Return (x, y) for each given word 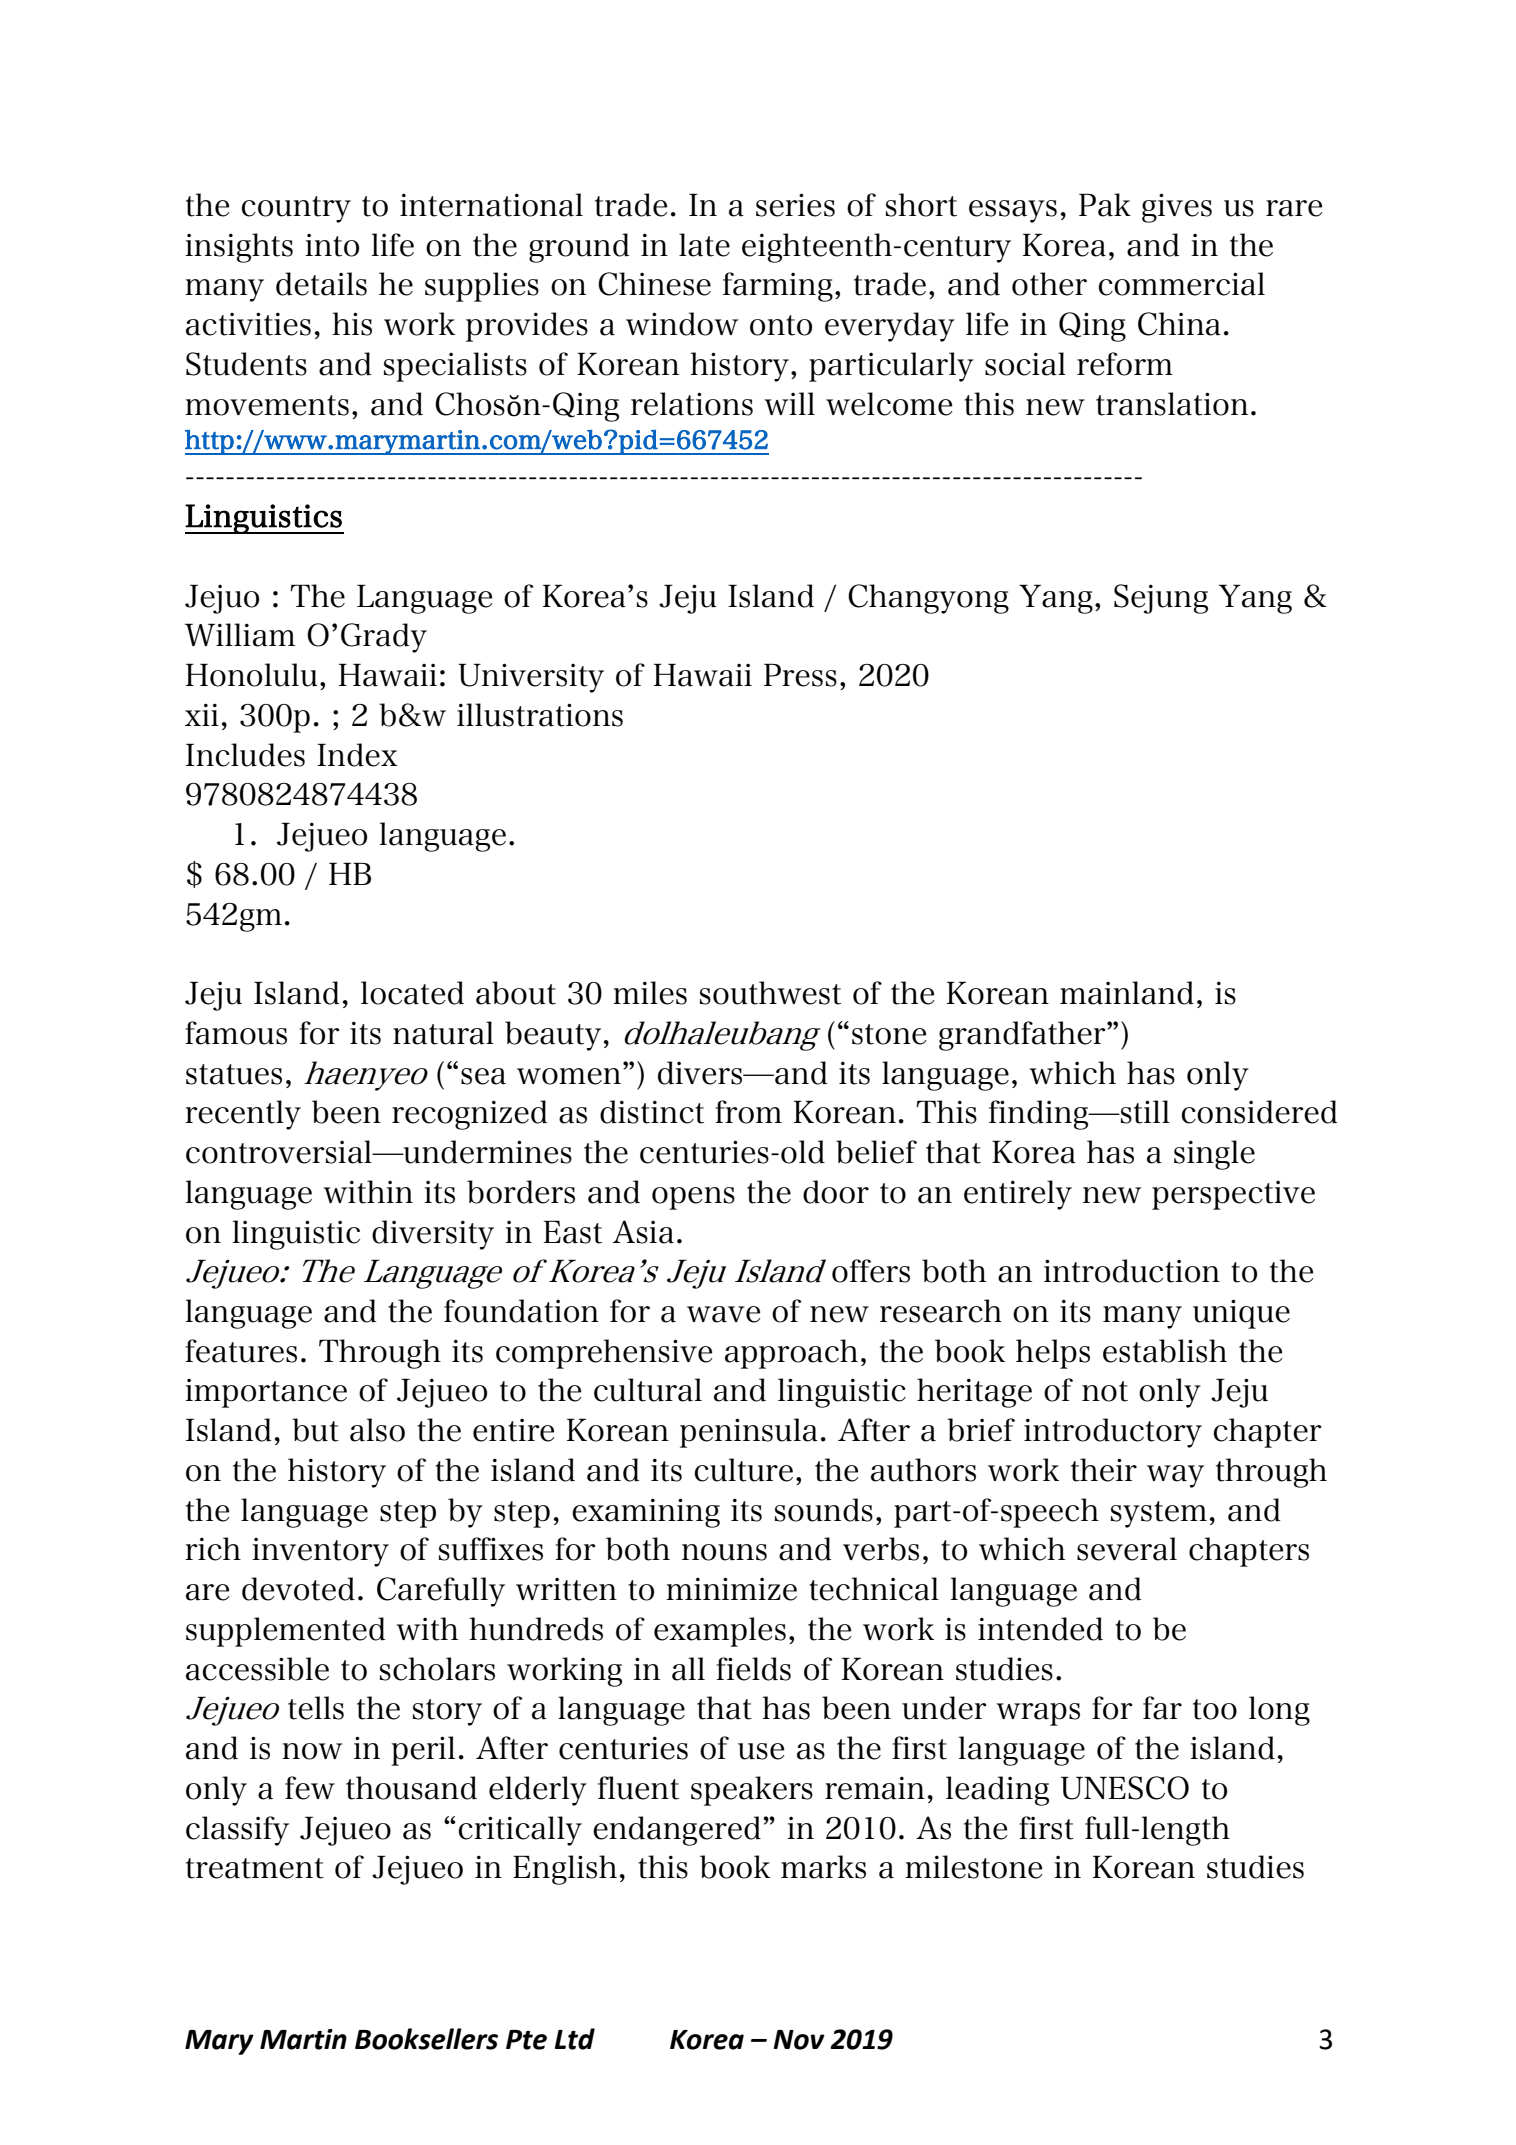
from (748, 1112)
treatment (255, 1868)
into (332, 245)
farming (778, 287)
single (1214, 1155)
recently (243, 1115)
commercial (1181, 284)
